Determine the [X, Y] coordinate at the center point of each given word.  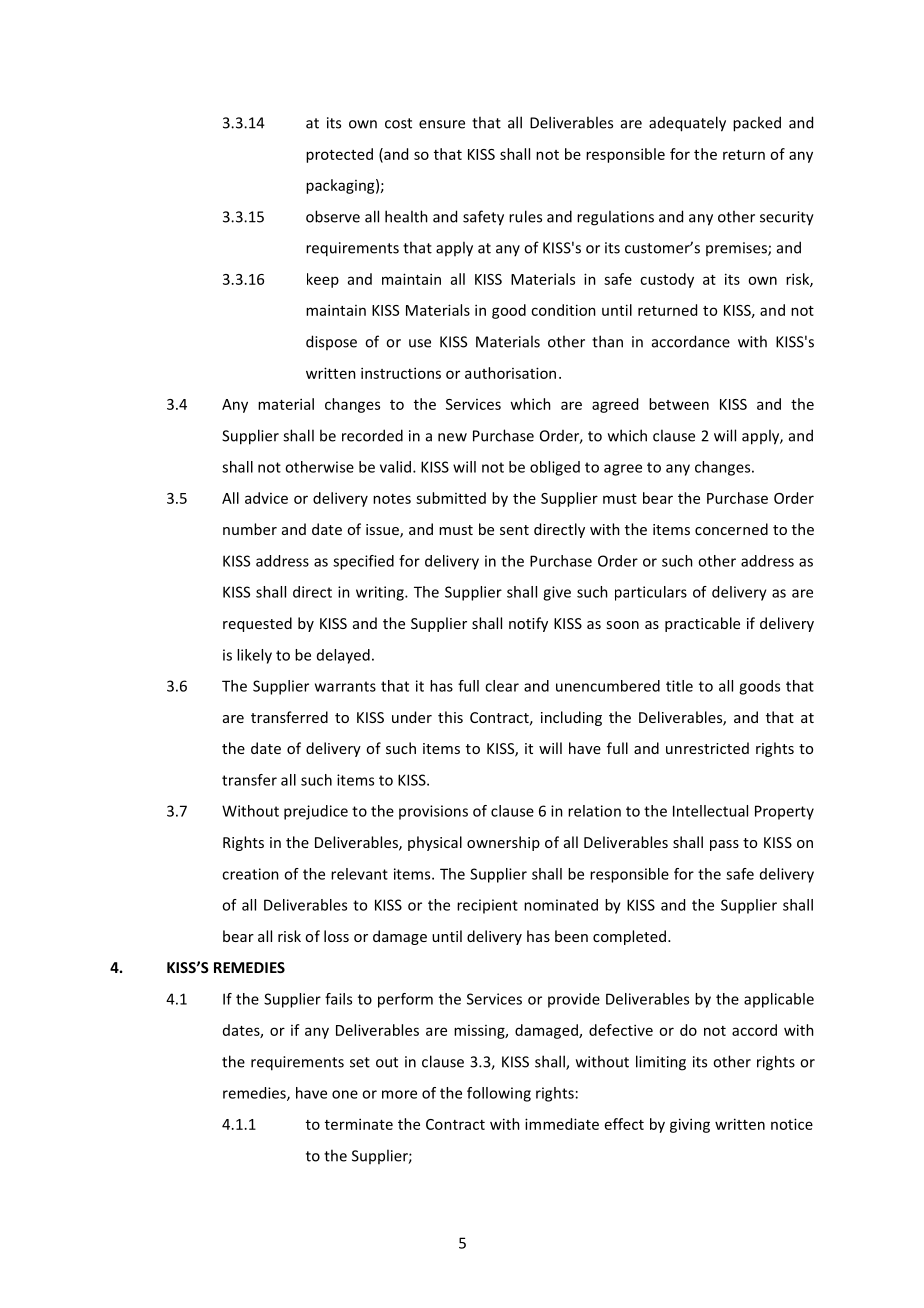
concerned [731, 529]
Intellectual [710, 811]
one [345, 1094]
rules [525, 216]
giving [690, 1125]
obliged [555, 468]
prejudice [316, 812]
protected [339, 155]
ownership [503, 843]
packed [757, 124]
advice [266, 498]
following [499, 1094]
